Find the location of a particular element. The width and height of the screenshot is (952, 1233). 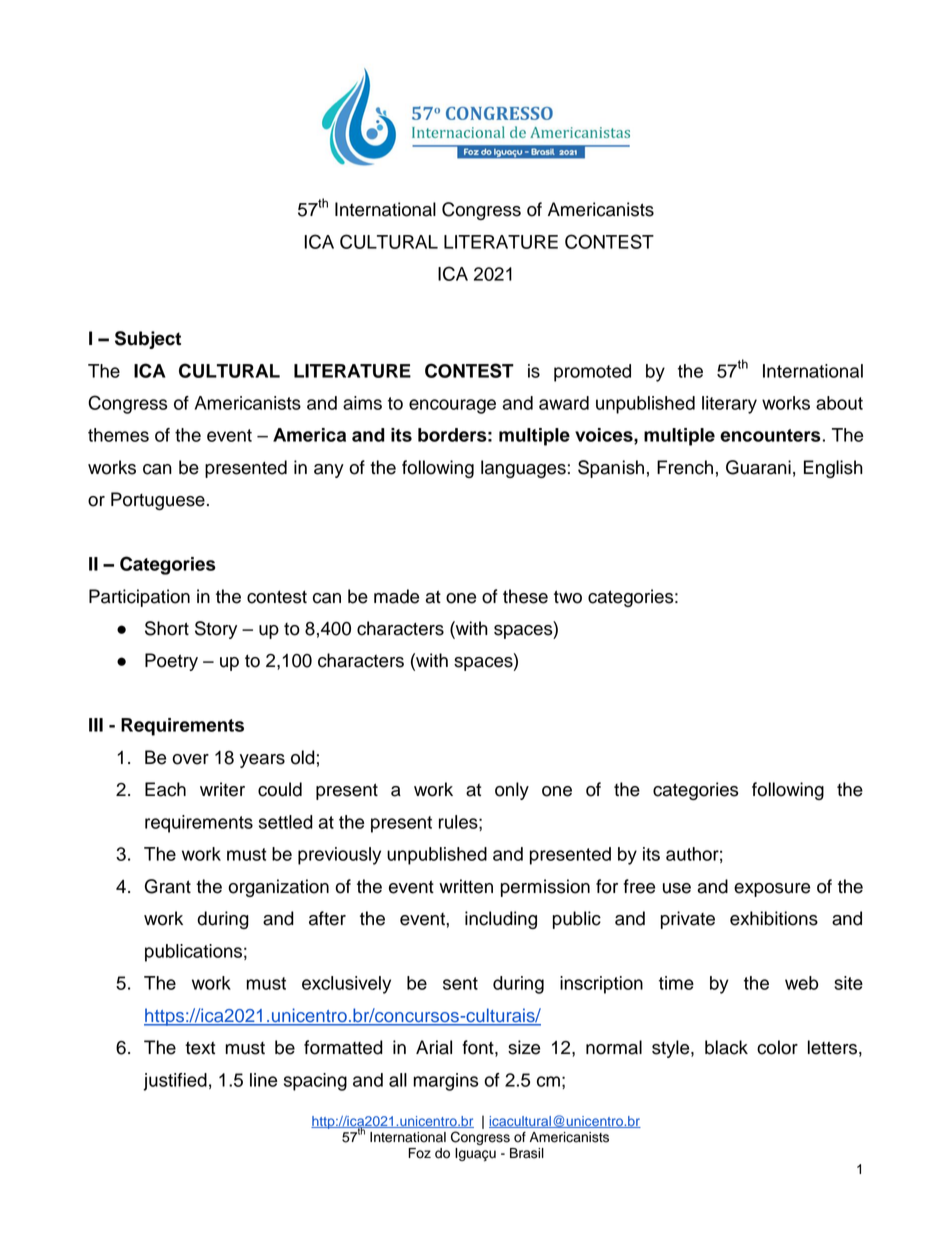

exposure is located at coordinates (772, 890).
